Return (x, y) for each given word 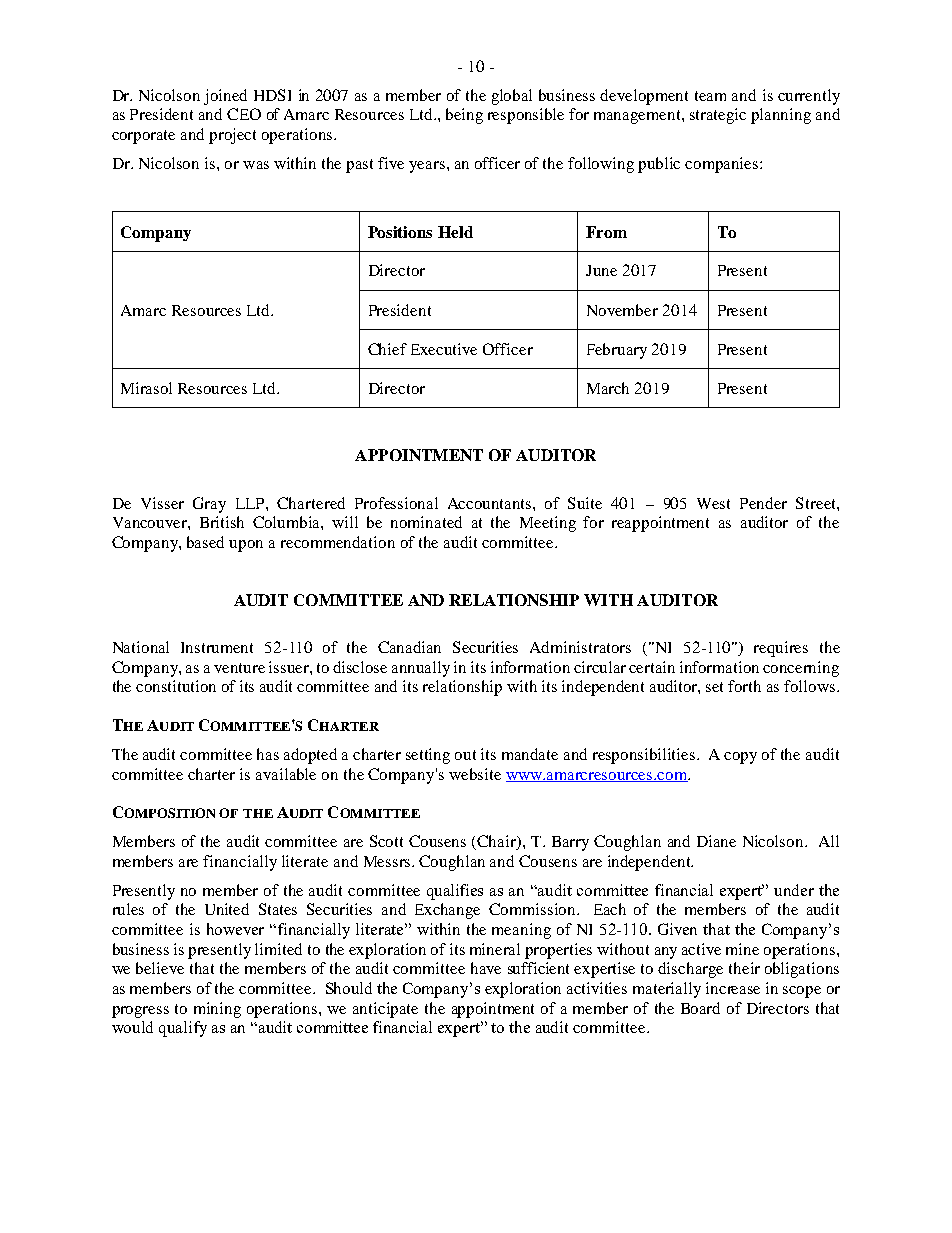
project (232, 136)
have (486, 968)
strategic (718, 116)
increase (733, 988)
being (464, 116)
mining (217, 1010)
